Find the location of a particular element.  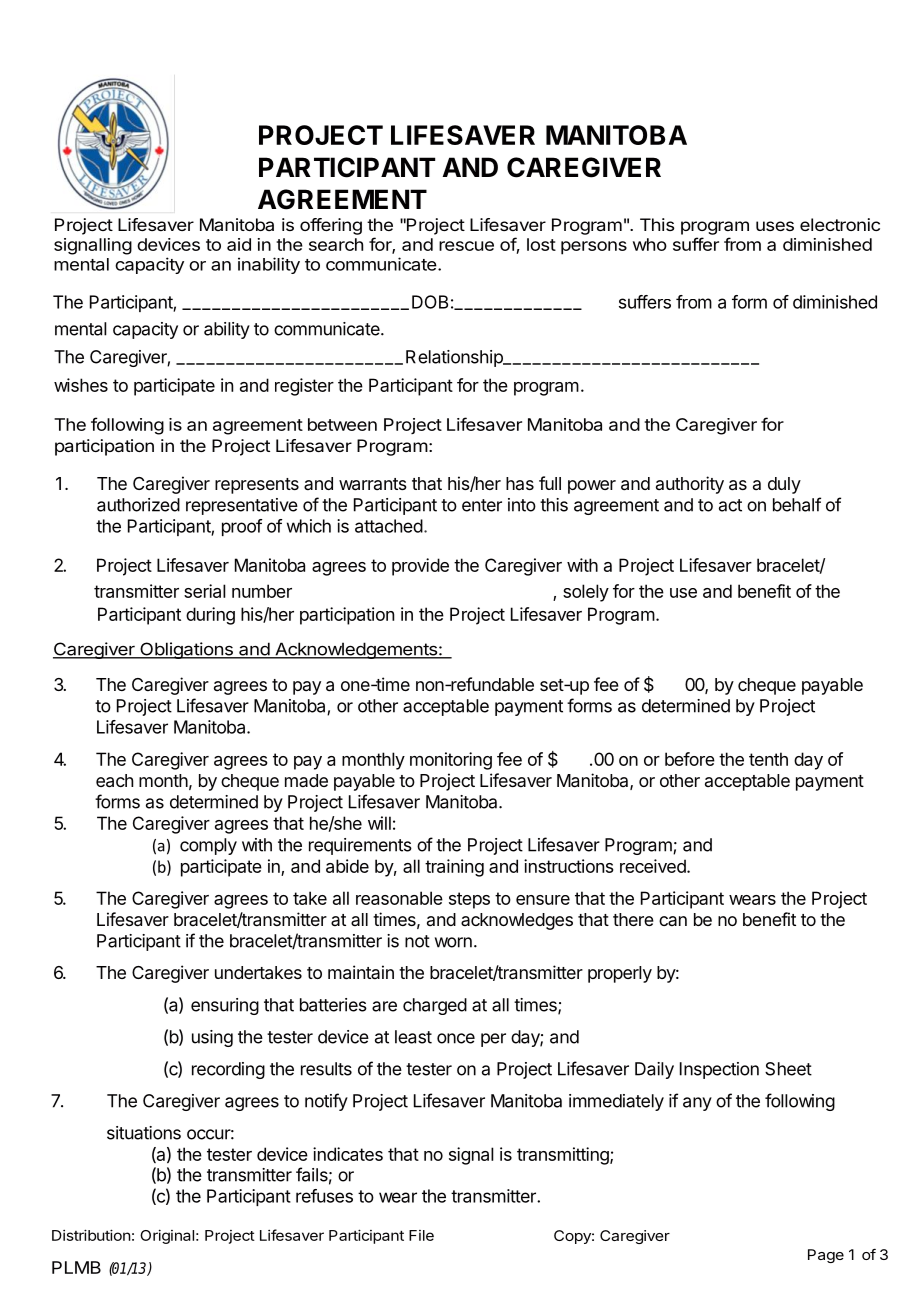

ensuring is located at coordinates (225, 1006).
